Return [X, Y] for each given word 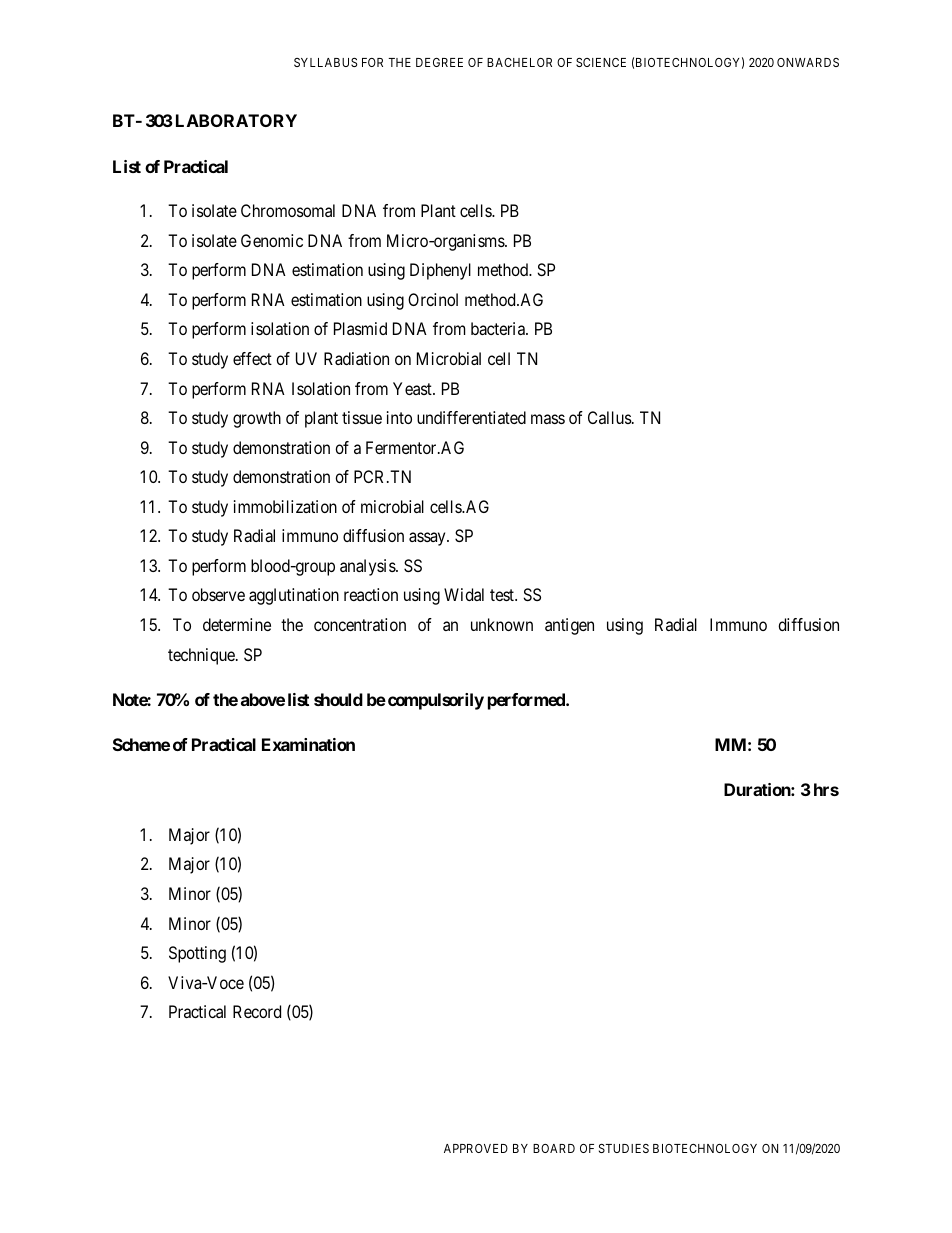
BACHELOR [519, 62]
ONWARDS [808, 62]
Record [257, 1011]
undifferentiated [471, 417]
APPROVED [476, 1148]
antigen [569, 626]
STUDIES [624, 1148]
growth [257, 419]
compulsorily [436, 701]
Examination [308, 744]
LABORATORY [236, 120]
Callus [610, 417]
